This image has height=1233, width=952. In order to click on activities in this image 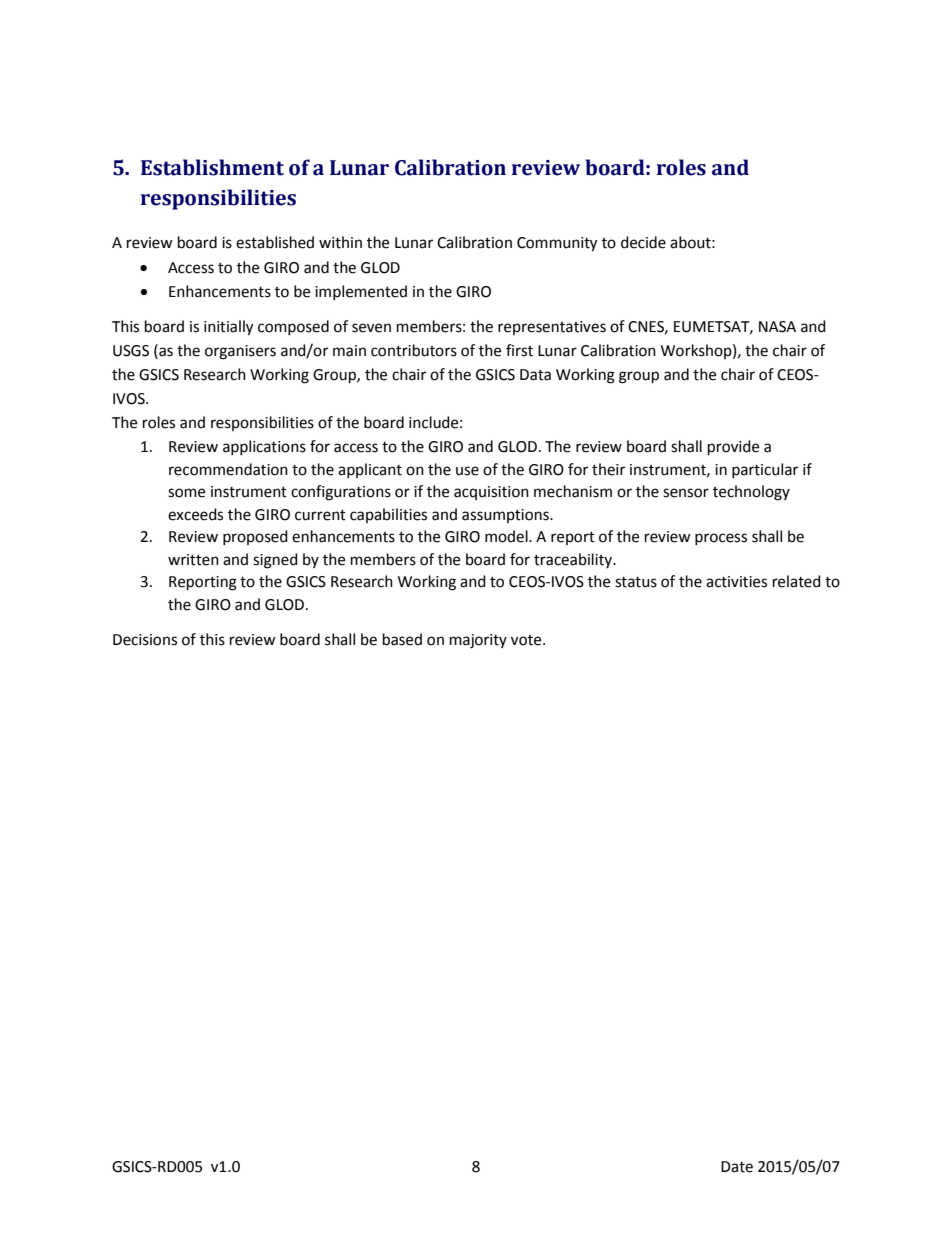, I will do `click(736, 582)`.
